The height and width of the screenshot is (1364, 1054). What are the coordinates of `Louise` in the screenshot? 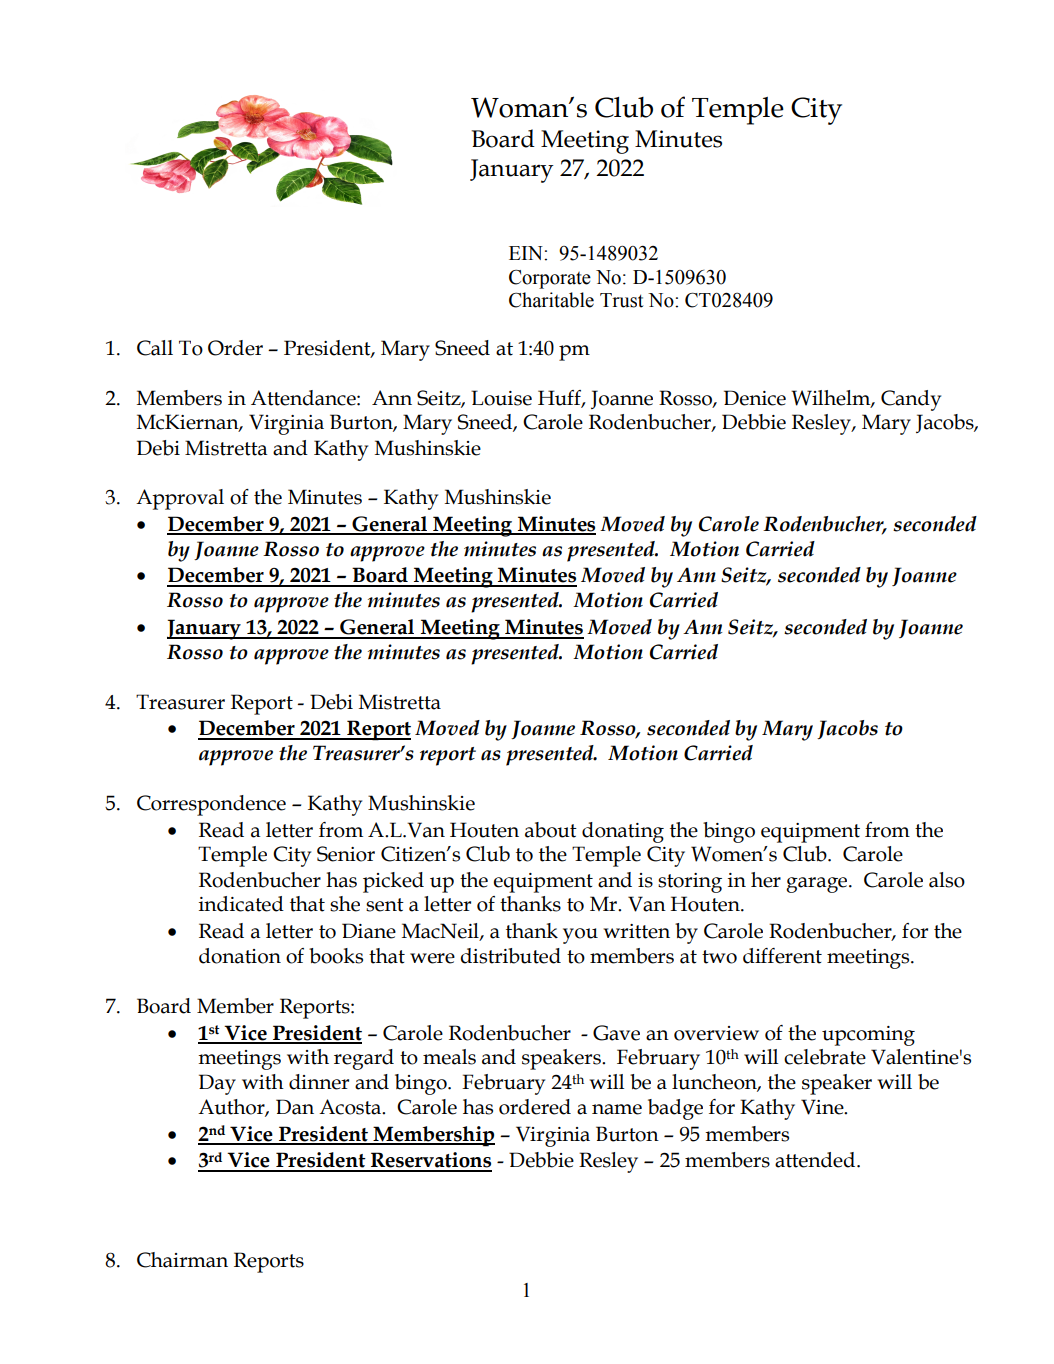 It's located at (501, 398).
